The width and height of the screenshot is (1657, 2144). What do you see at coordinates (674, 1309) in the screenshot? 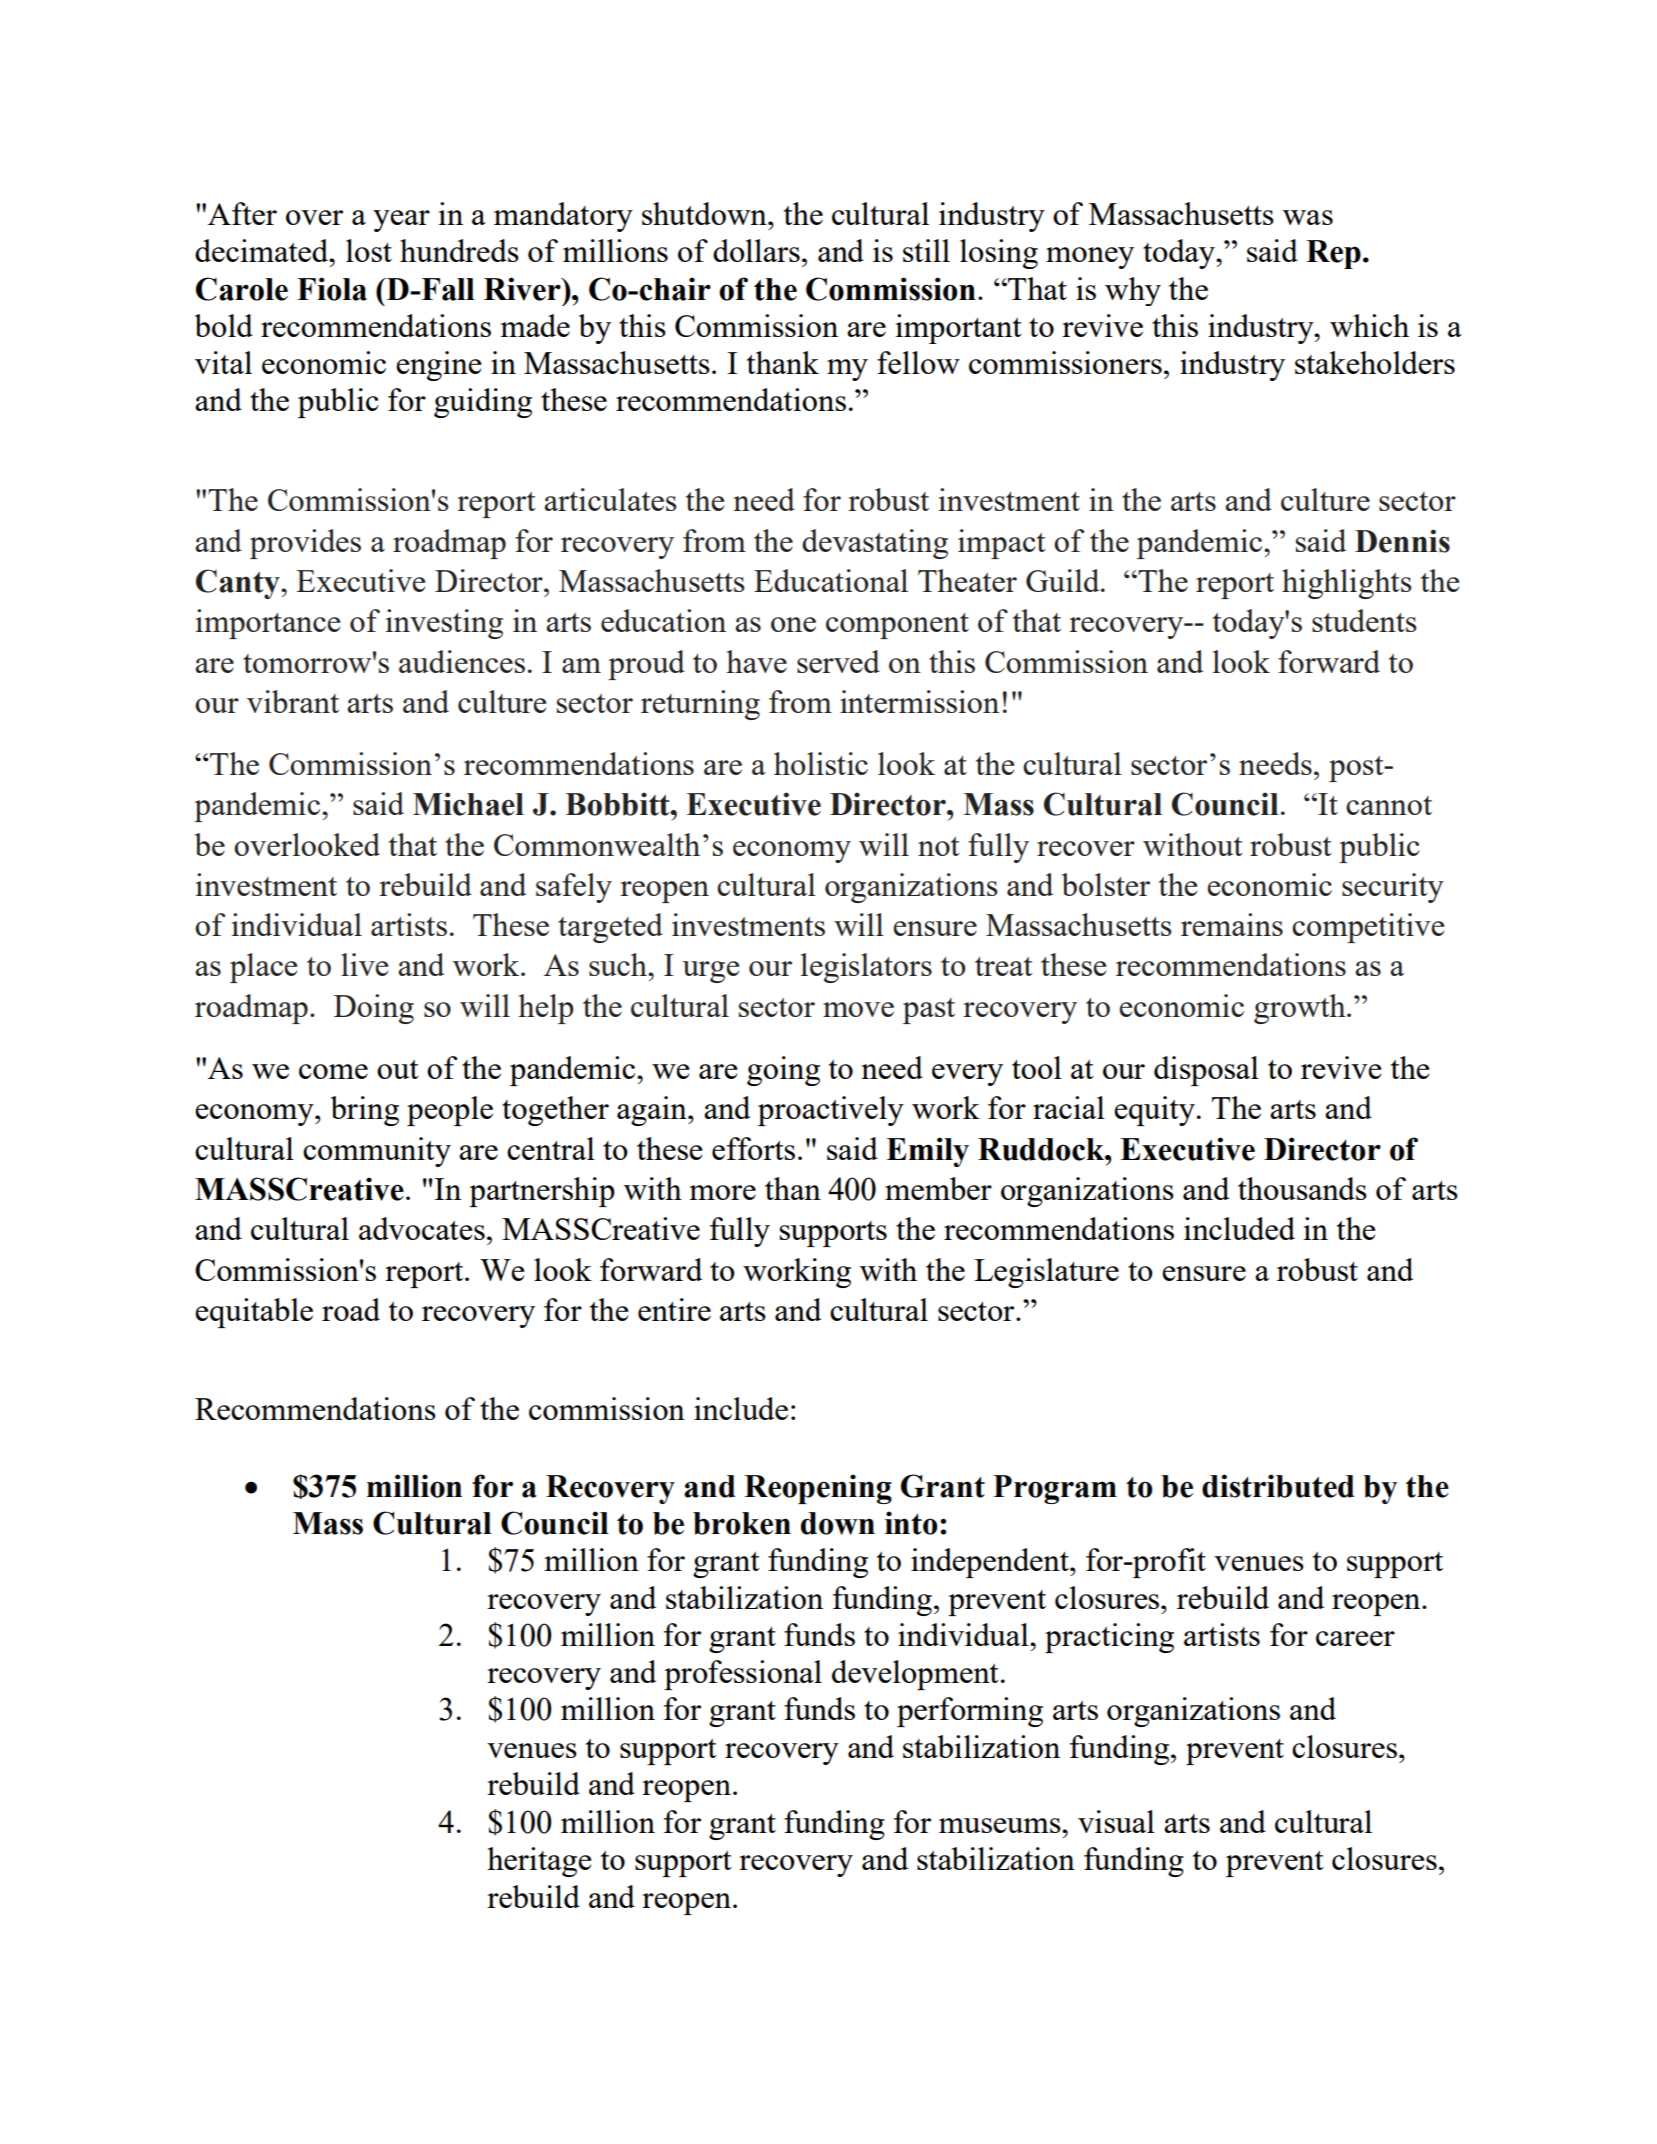
I see `entire` at bounding box center [674, 1309].
